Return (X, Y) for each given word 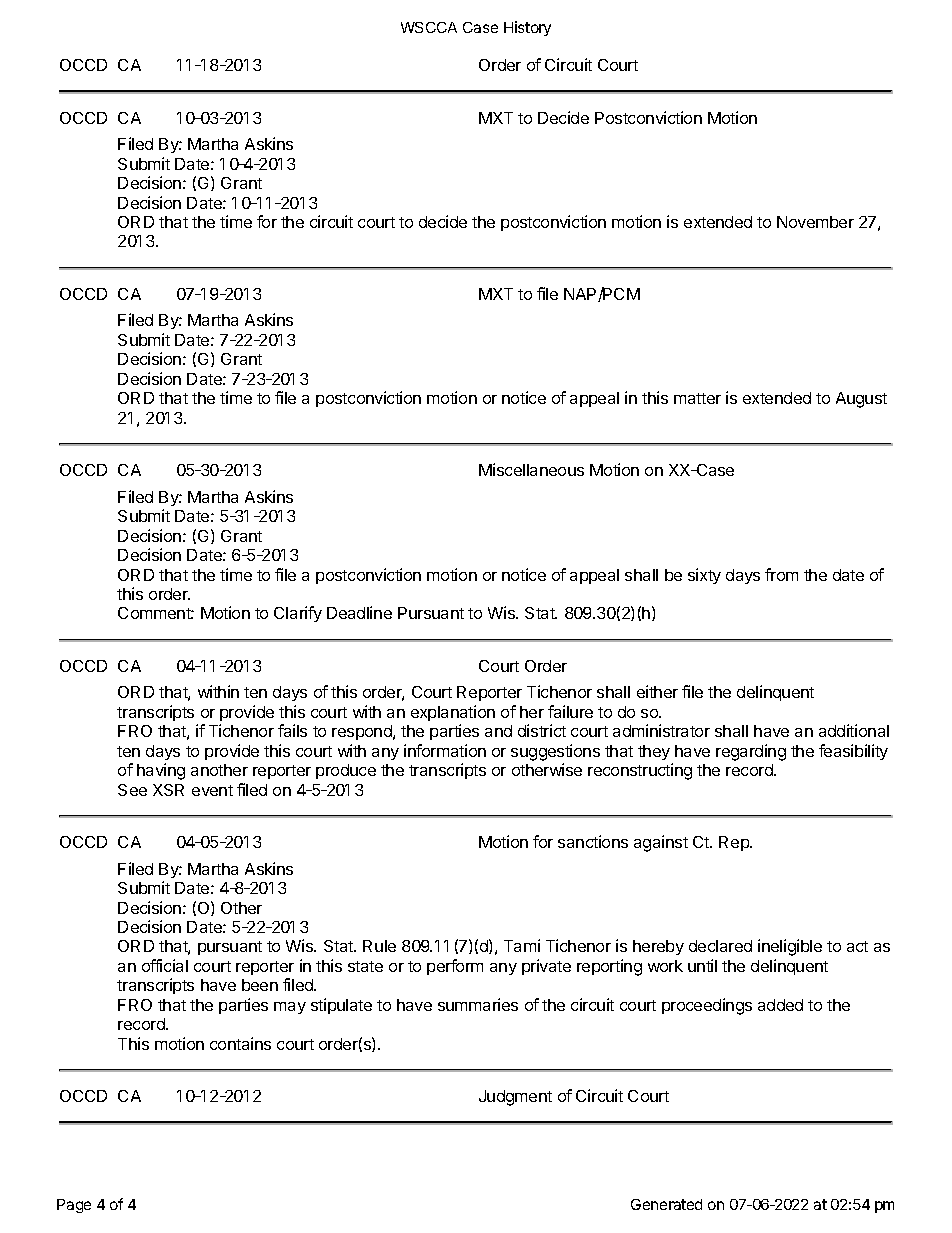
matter (697, 398)
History (527, 28)
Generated (666, 1204)
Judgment (515, 1098)
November (815, 222)
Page (74, 1206)
